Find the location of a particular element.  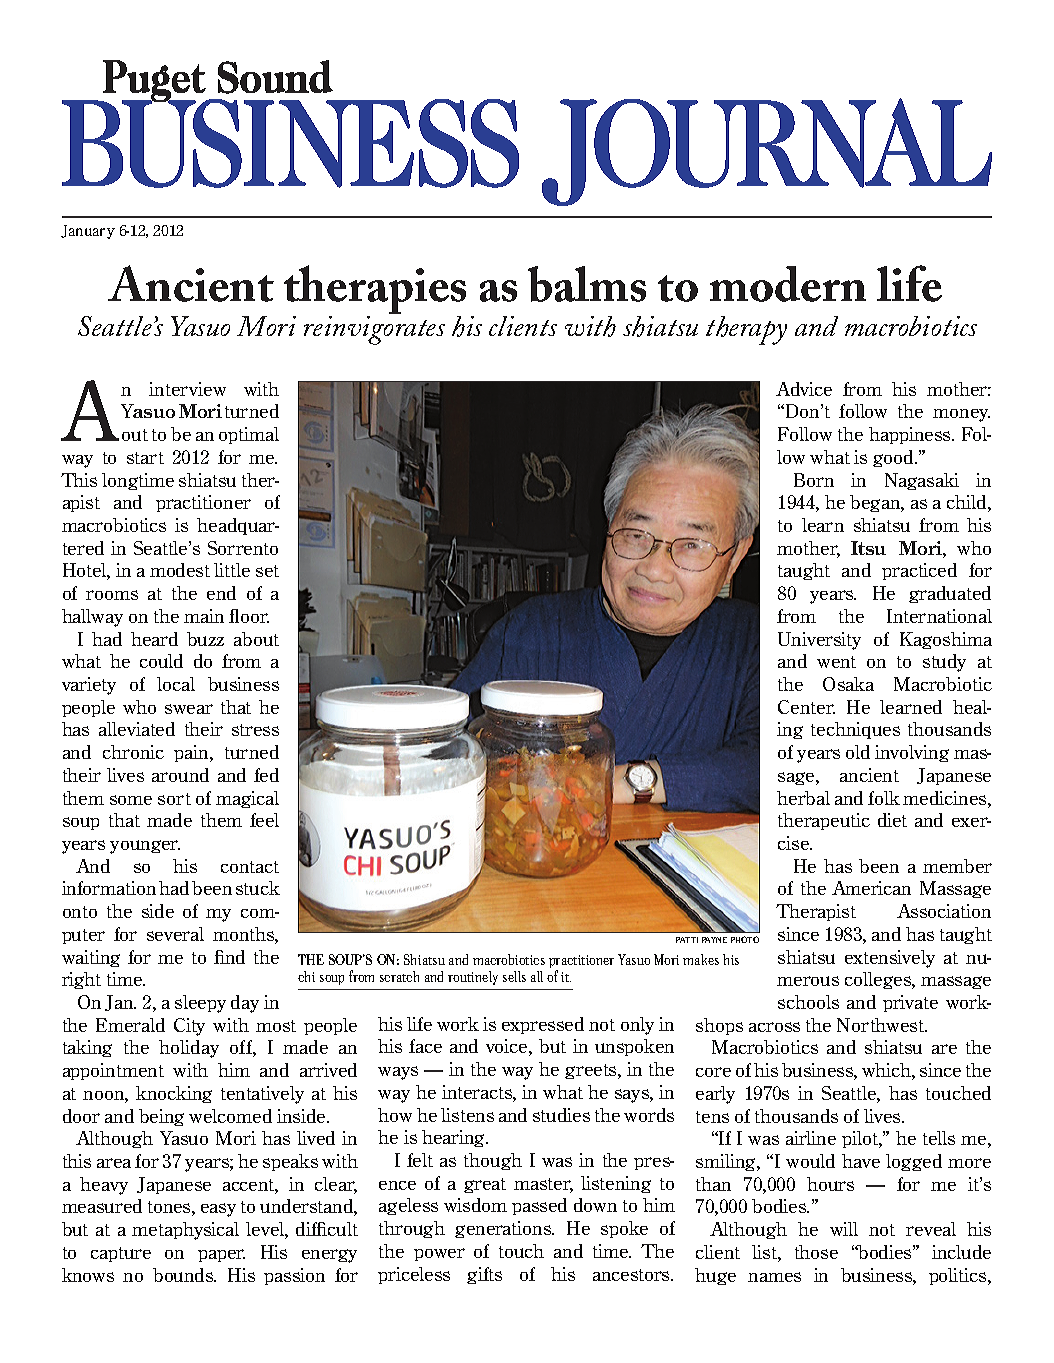

Jim is located at coordinates (740, 1214).
